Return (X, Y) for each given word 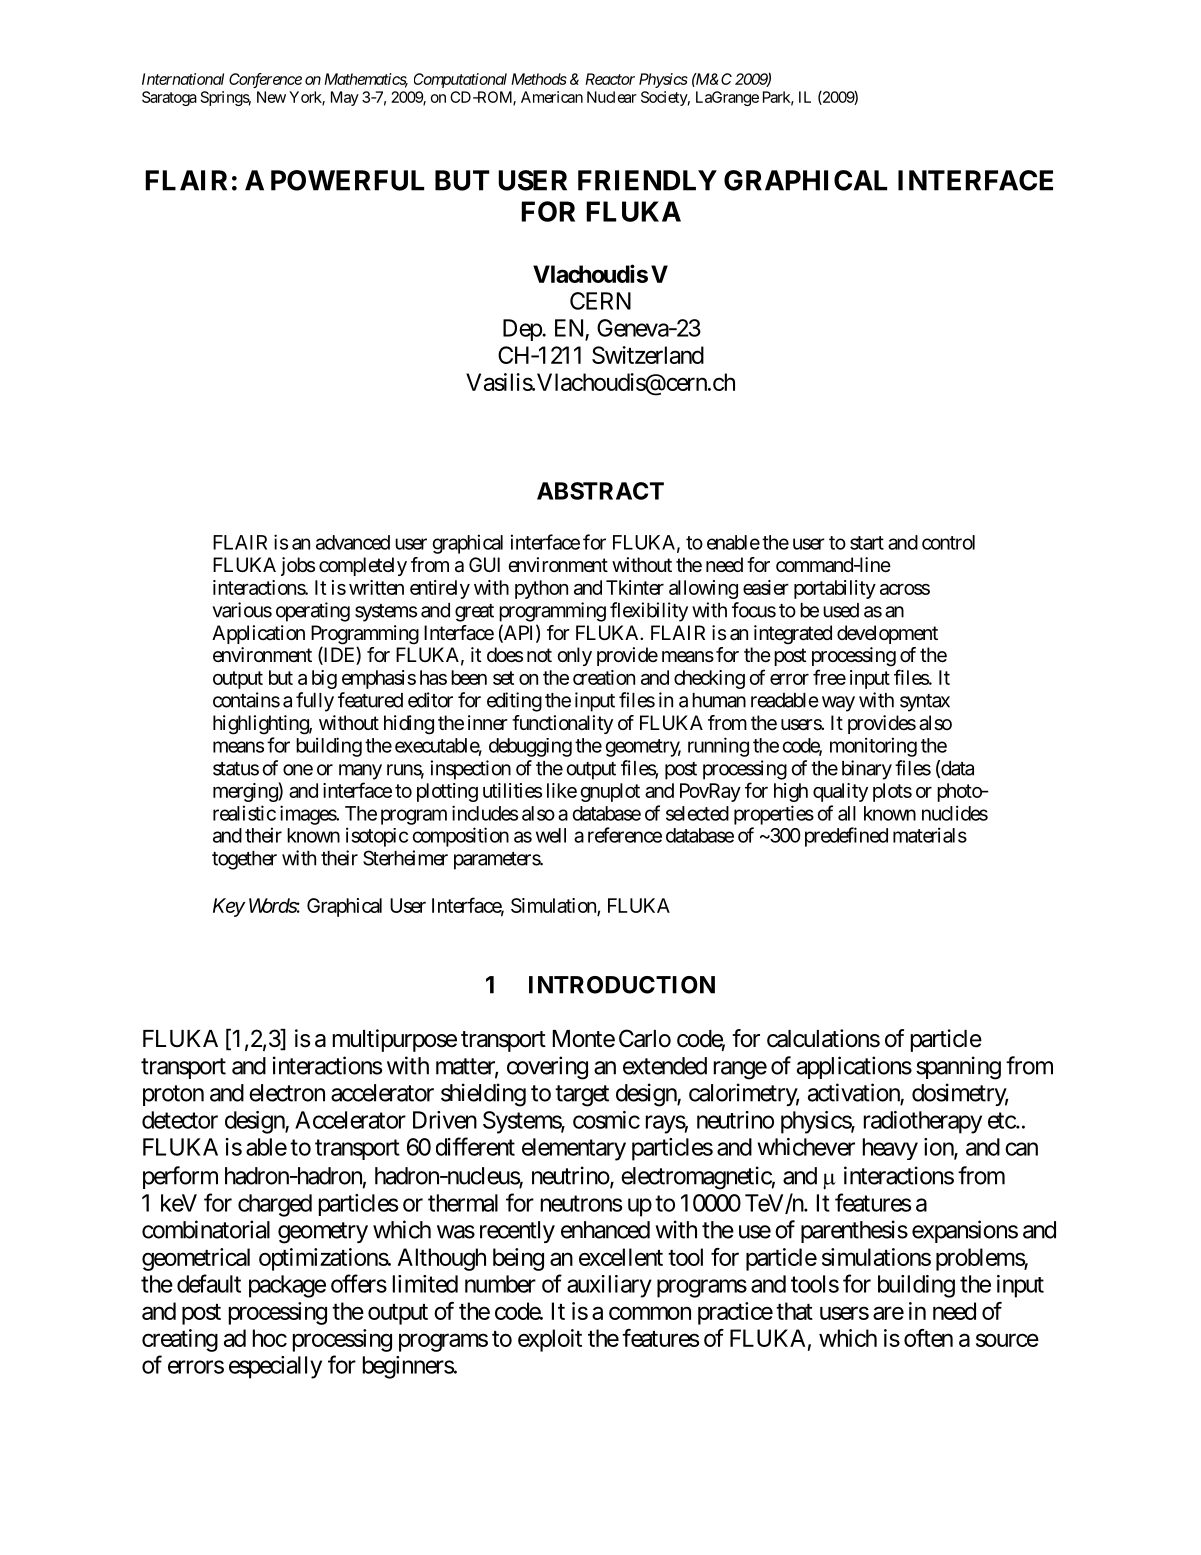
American (552, 97)
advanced (353, 542)
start (867, 543)
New (271, 97)
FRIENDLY (647, 180)
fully (315, 702)
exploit (550, 1340)
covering (547, 1068)
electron (287, 1093)
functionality (562, 724)
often (928, 1338)
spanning (958, 1068)
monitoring (873, 747)
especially (275, 1367)
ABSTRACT (600, 491)
